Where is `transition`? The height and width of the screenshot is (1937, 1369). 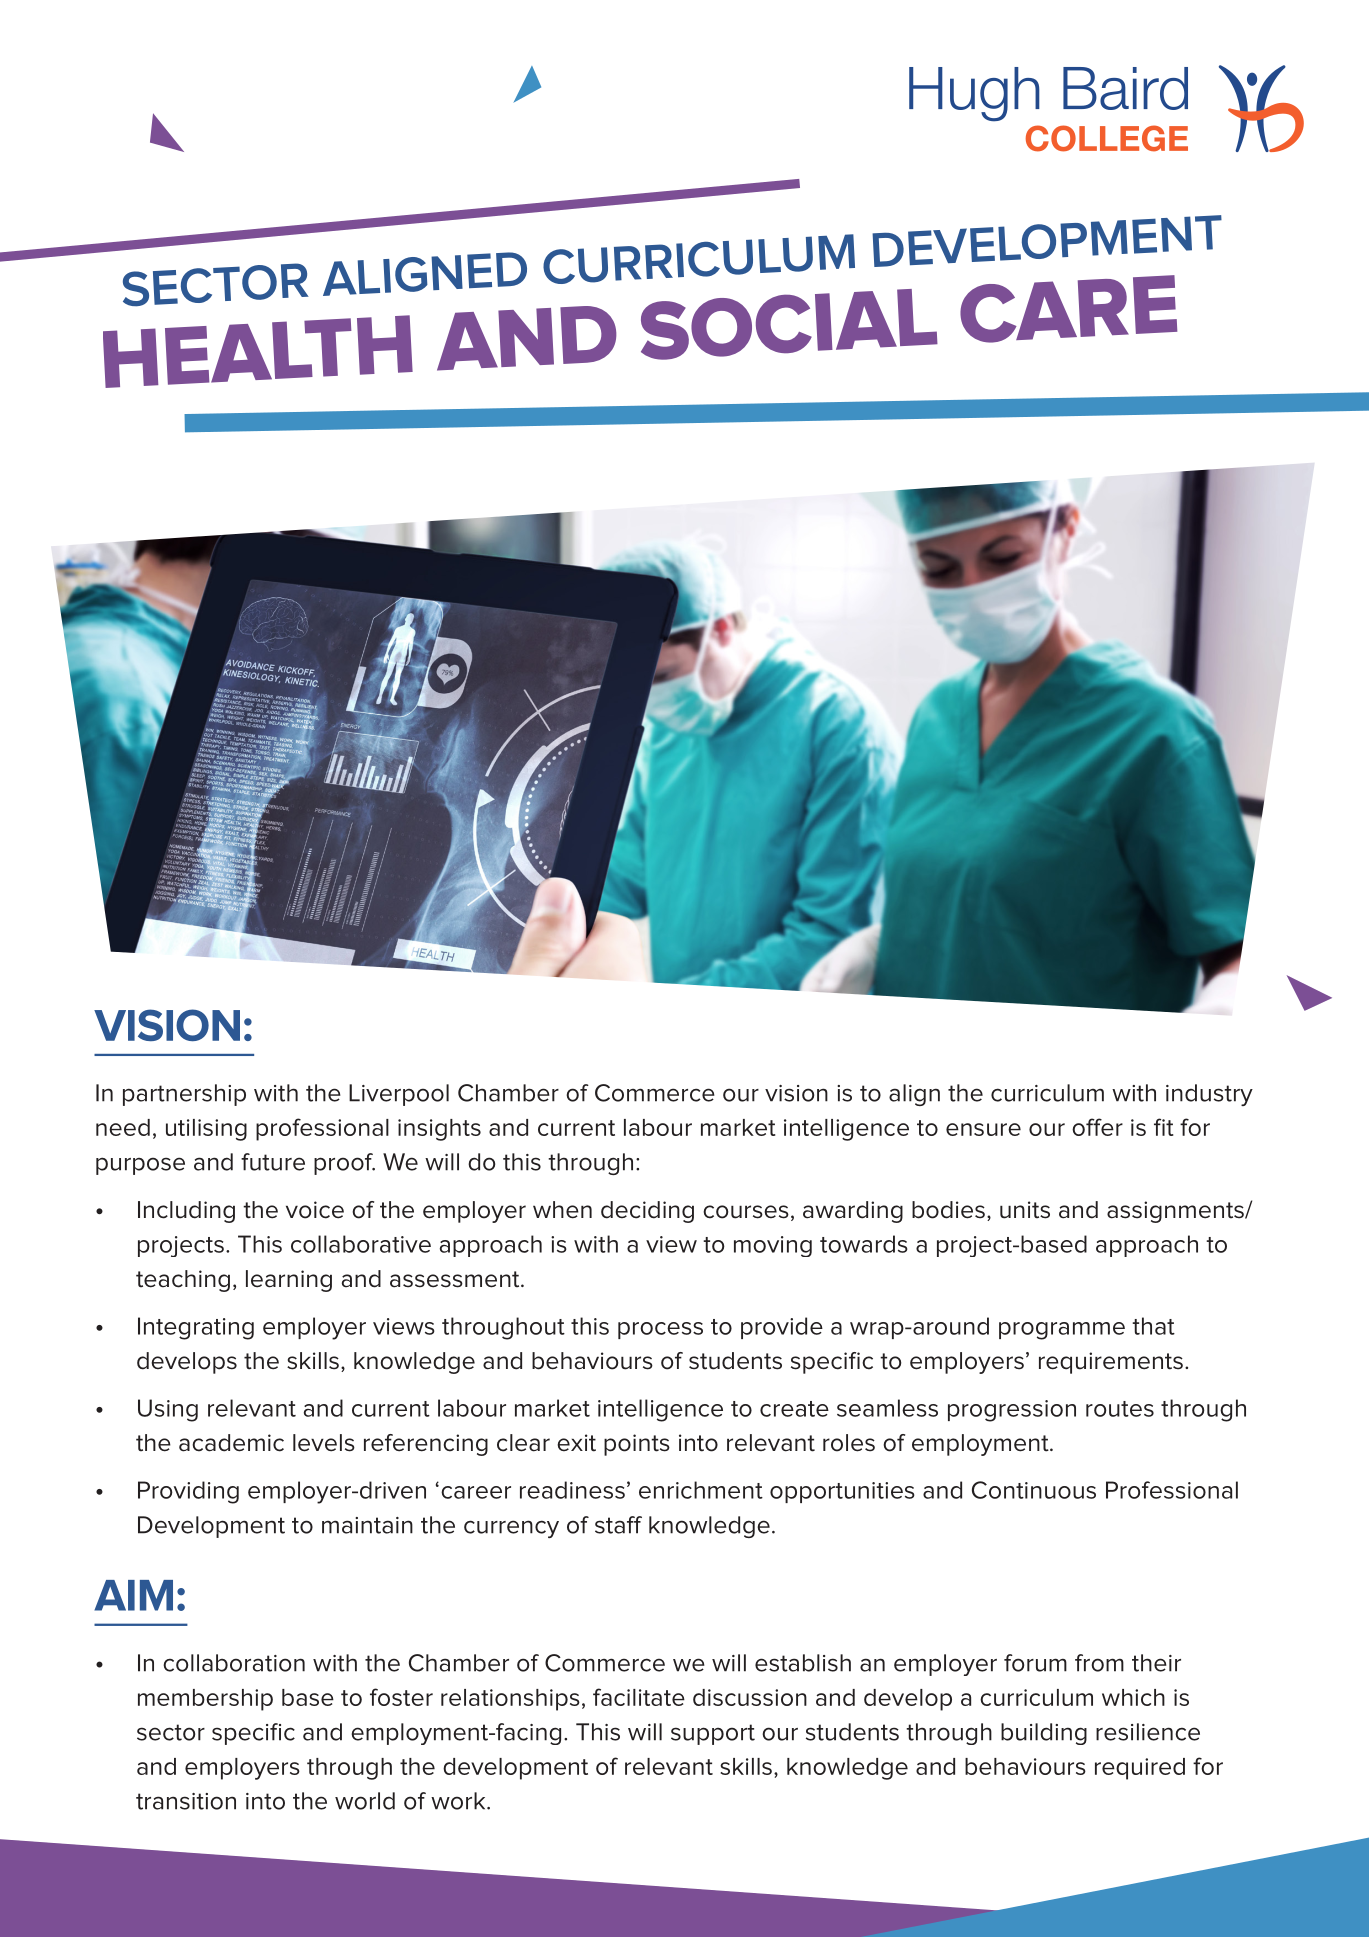 transition is located at coordinates (186, 1801).
